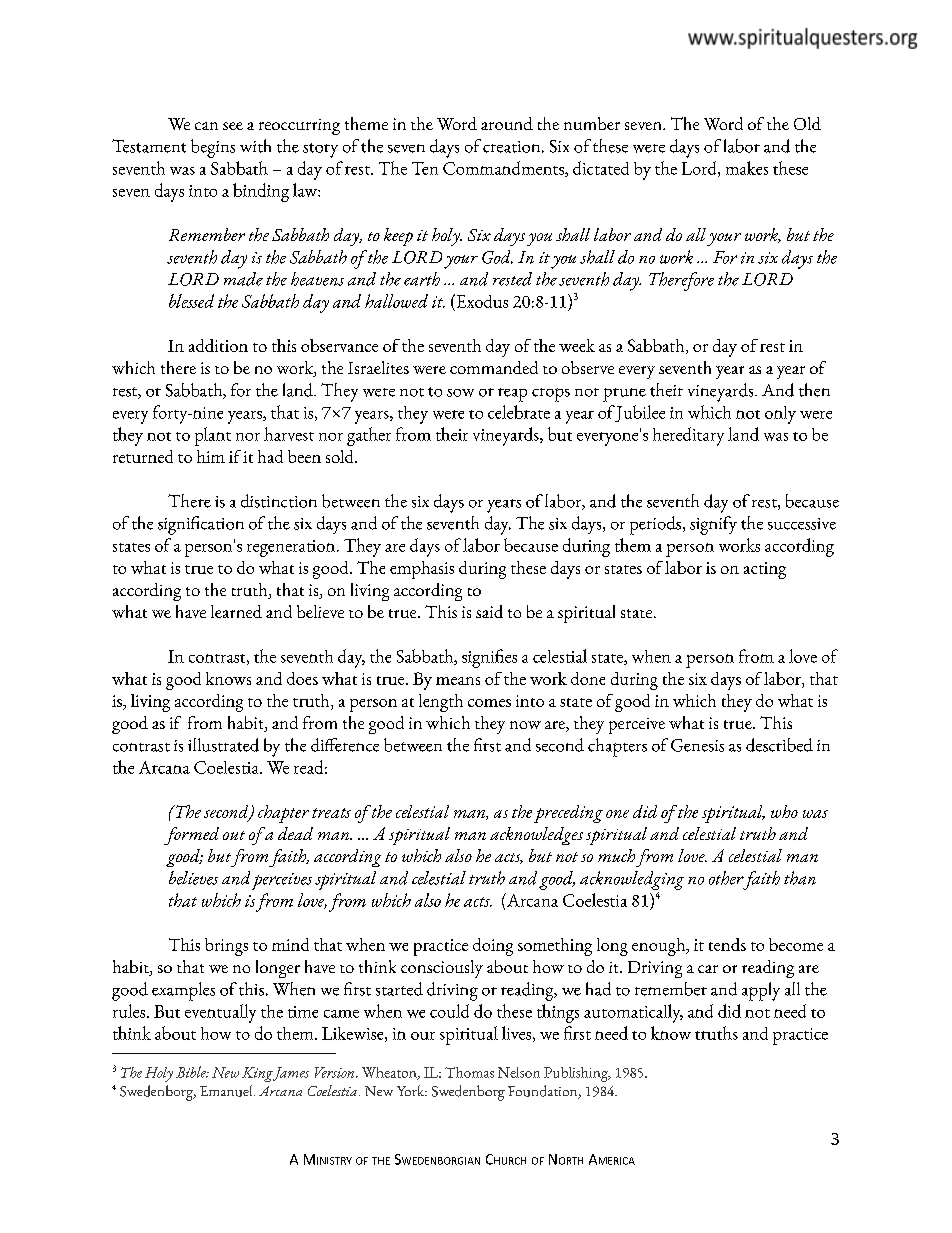 The width and height of the screenshot is (952, 1233). What do you see at coordinates (504, 169) in the screenshot?
I see `Commandments` at bounding box center [504, 169].
